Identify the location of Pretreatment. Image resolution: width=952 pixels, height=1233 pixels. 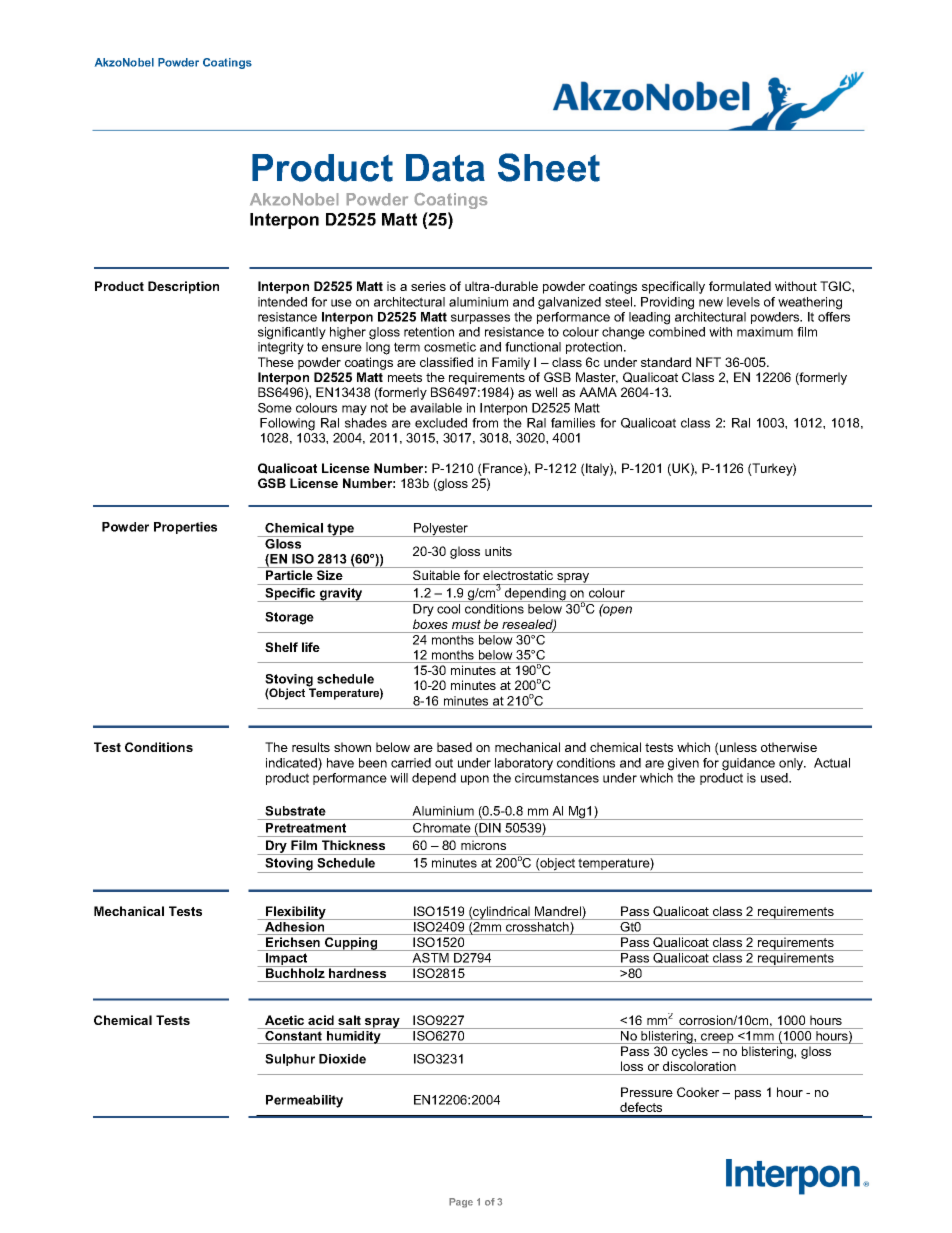
(306, 828).
